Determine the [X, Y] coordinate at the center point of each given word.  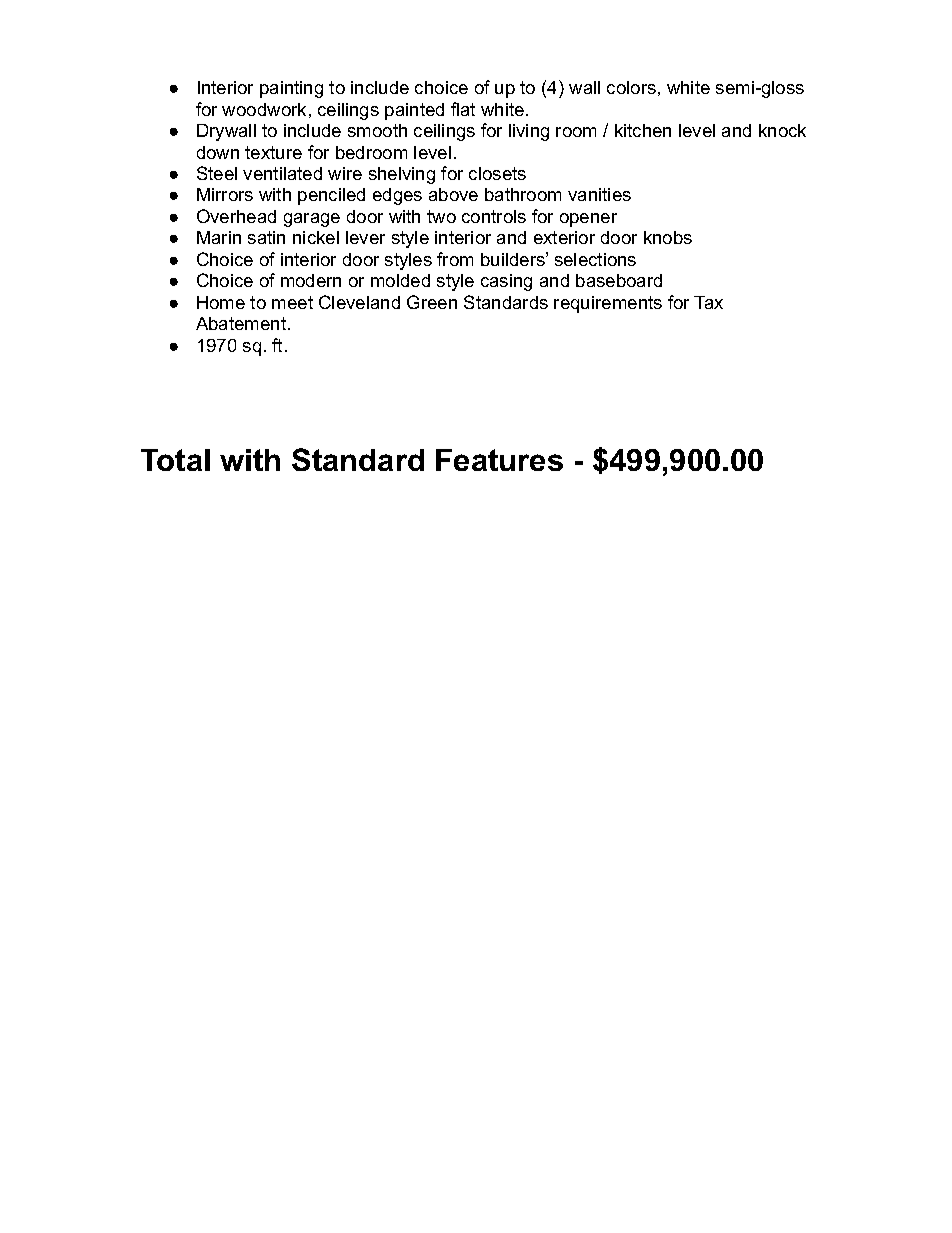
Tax [708, 302]
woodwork [264, 109]
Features [499, 460]
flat [463, 109]
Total [175, 460]
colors [631, 87]
